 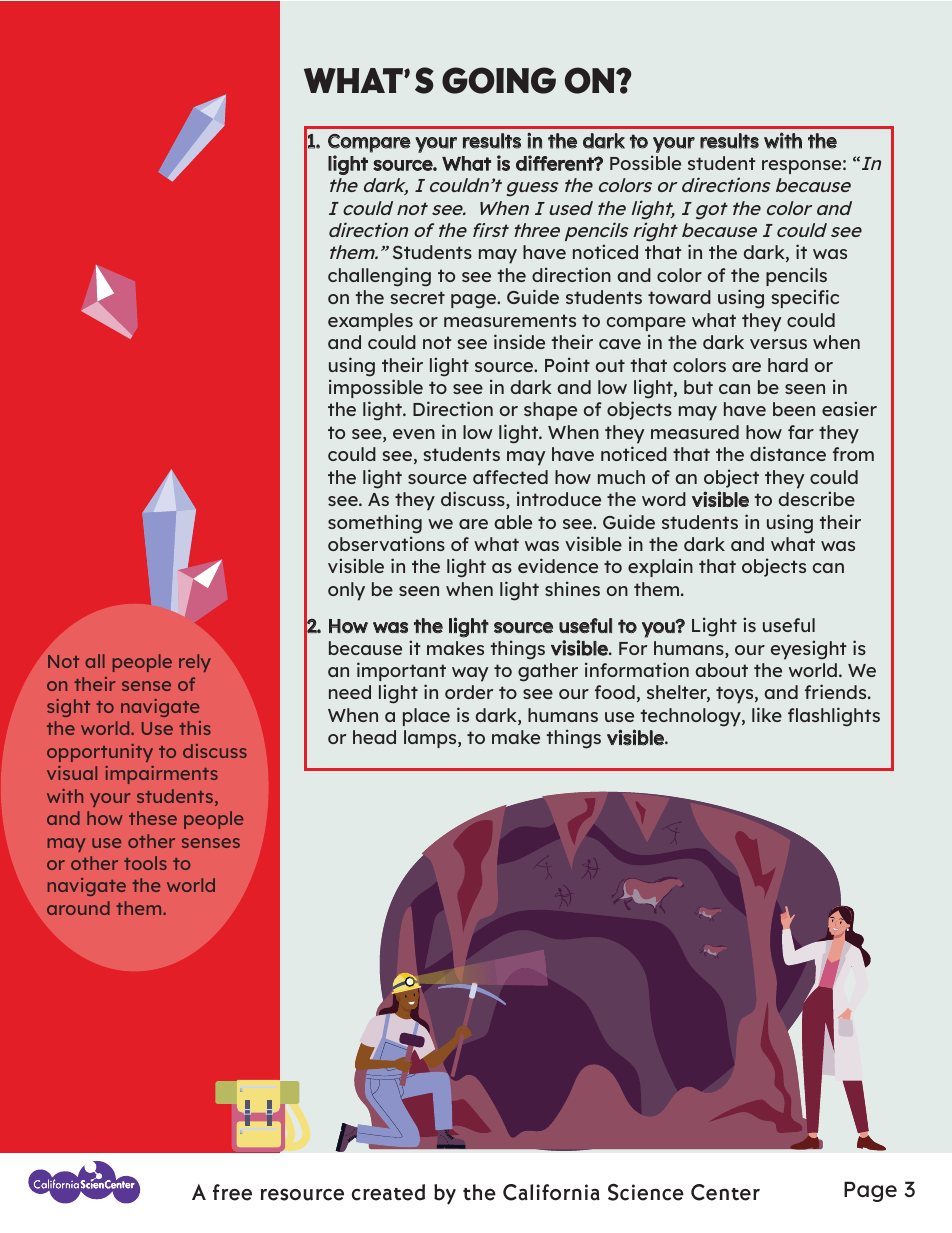 I want to click on GOING, so click(x=499, y=80).
